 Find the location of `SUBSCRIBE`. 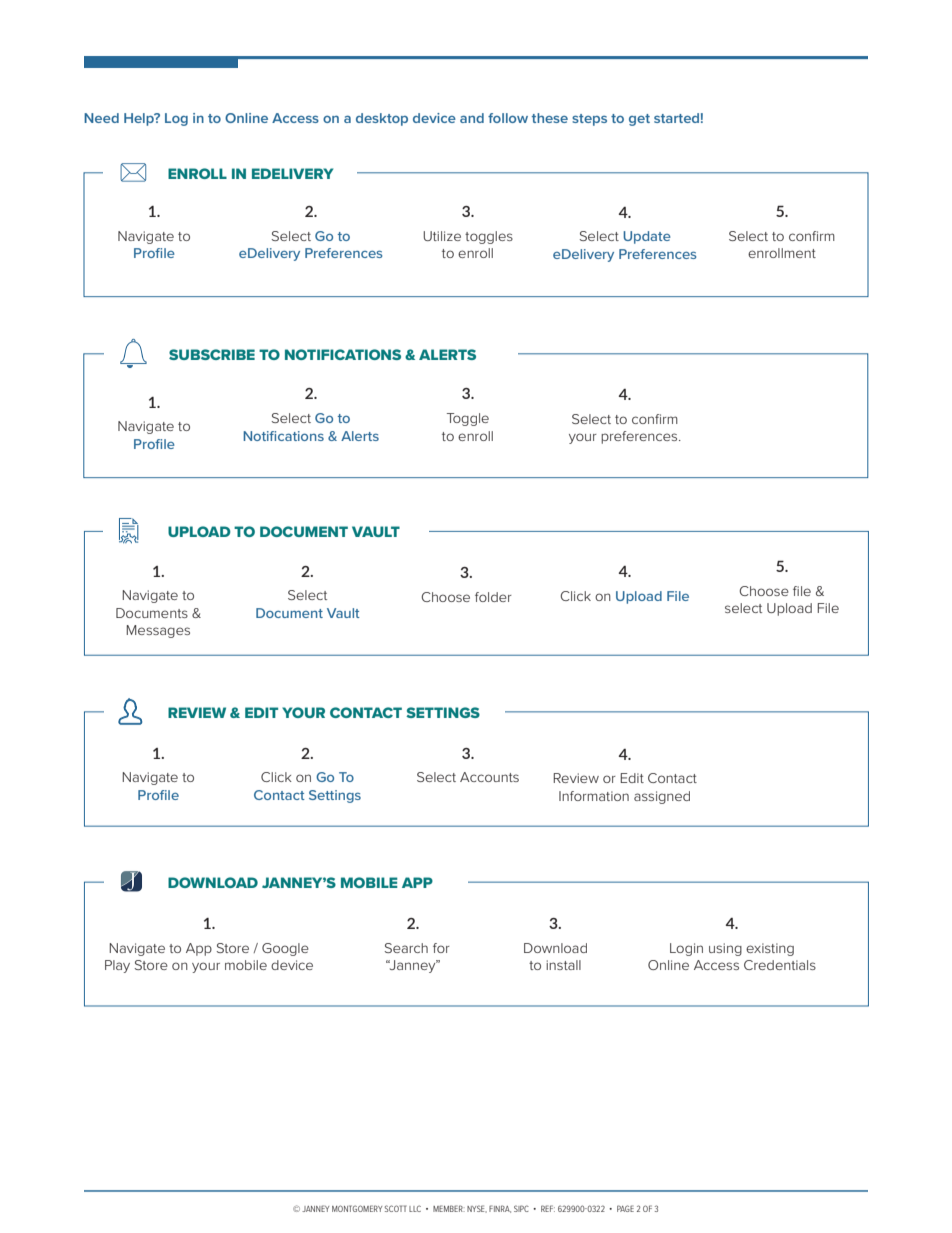

SUBSCRIBE is located at coordinates (212, 354).
